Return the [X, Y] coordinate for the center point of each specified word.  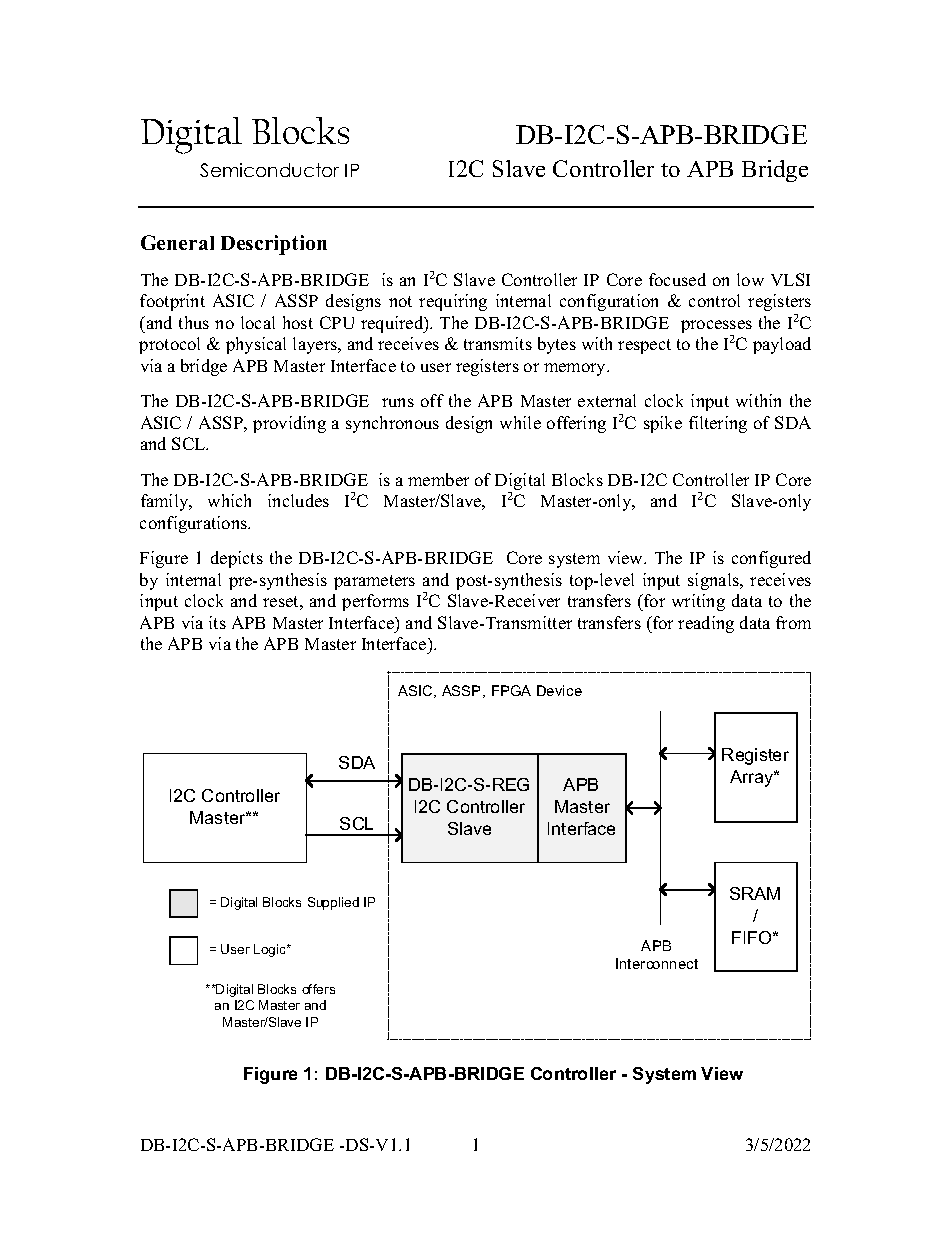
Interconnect [657, 963]
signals [714, 581]
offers [318, 989]
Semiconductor [269, 170]
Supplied [333, 903]
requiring [453, 302]
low [750, 279]
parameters [374, 582]
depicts [237, 559]
